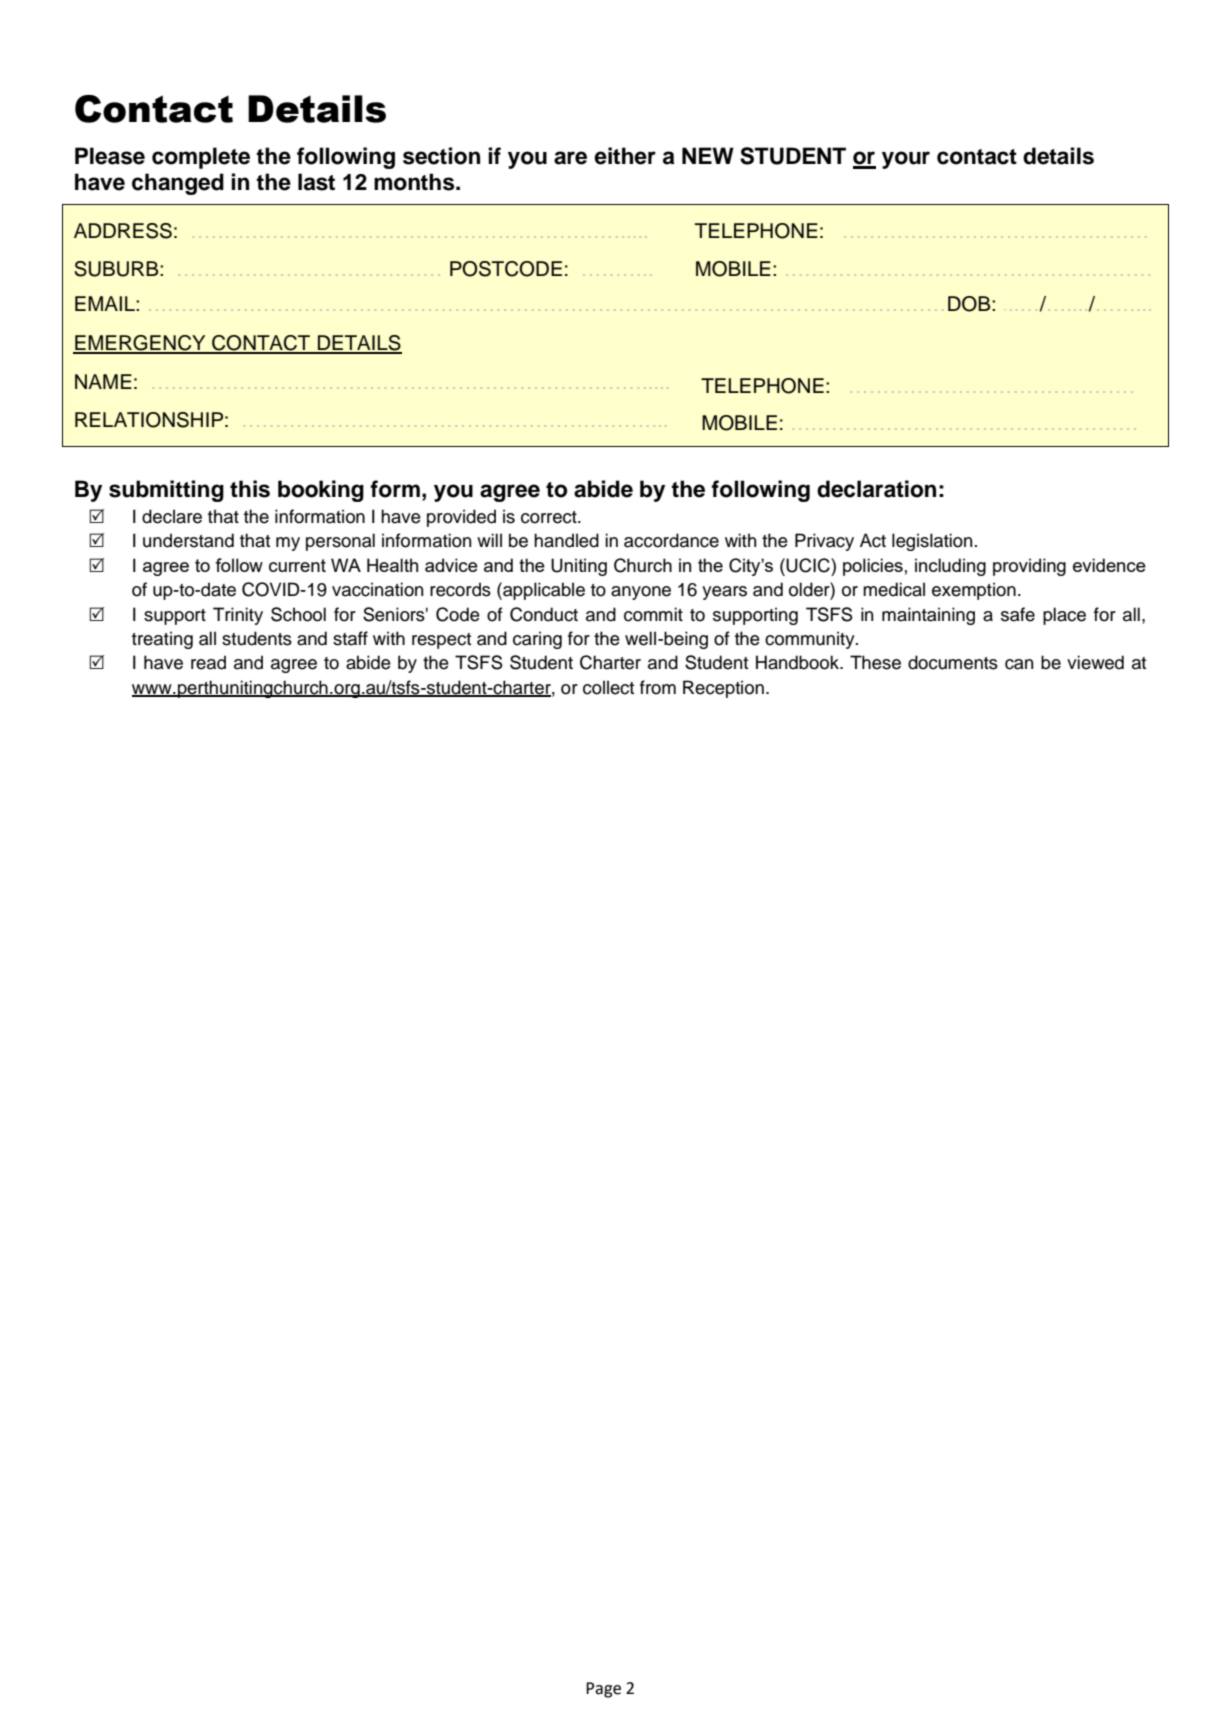 Image resolution: width=1221 pixels, height=1727 pixels. I want to click on changed, so click(178, 184).
